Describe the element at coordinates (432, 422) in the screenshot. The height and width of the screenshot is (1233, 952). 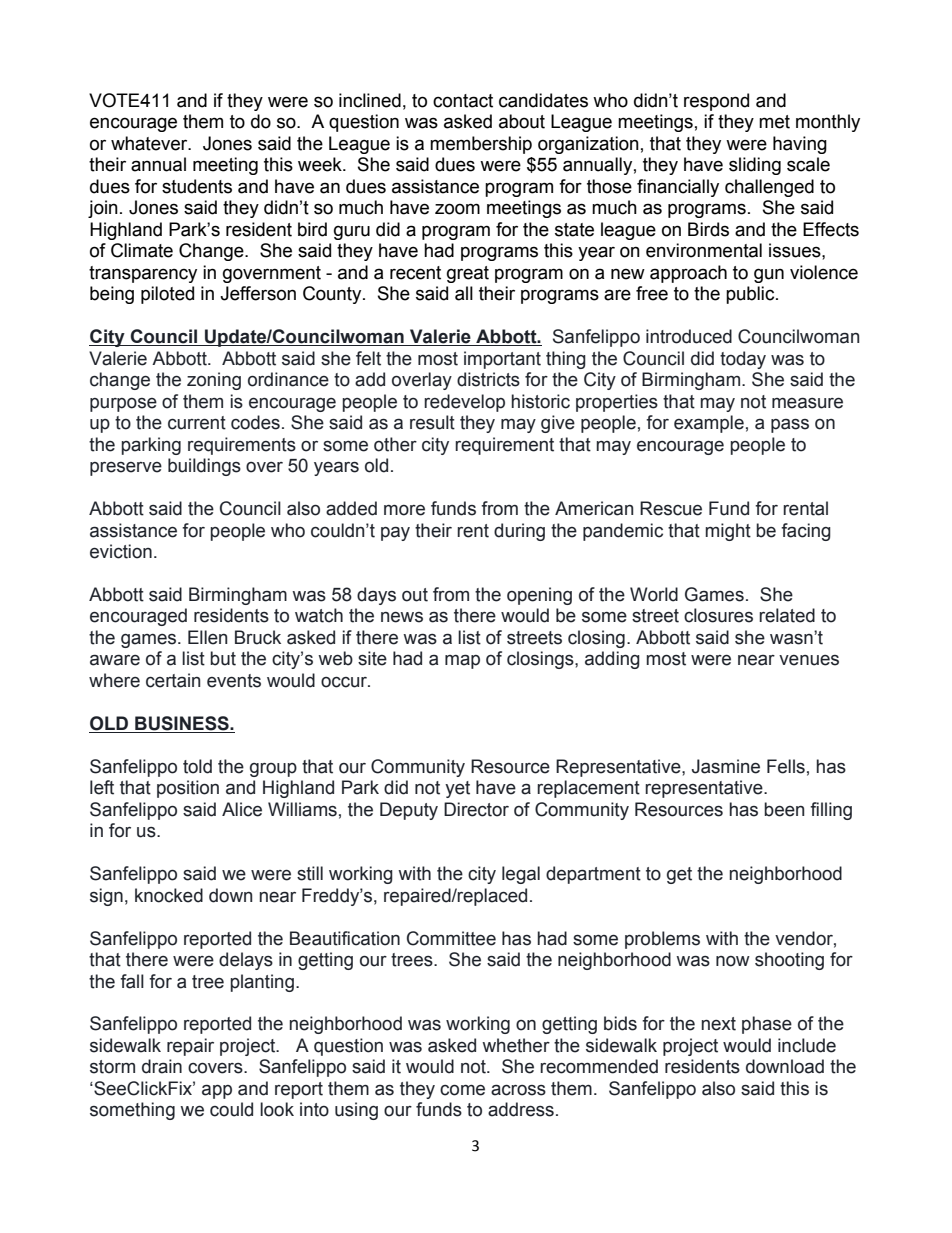
I see `result` at that location.
